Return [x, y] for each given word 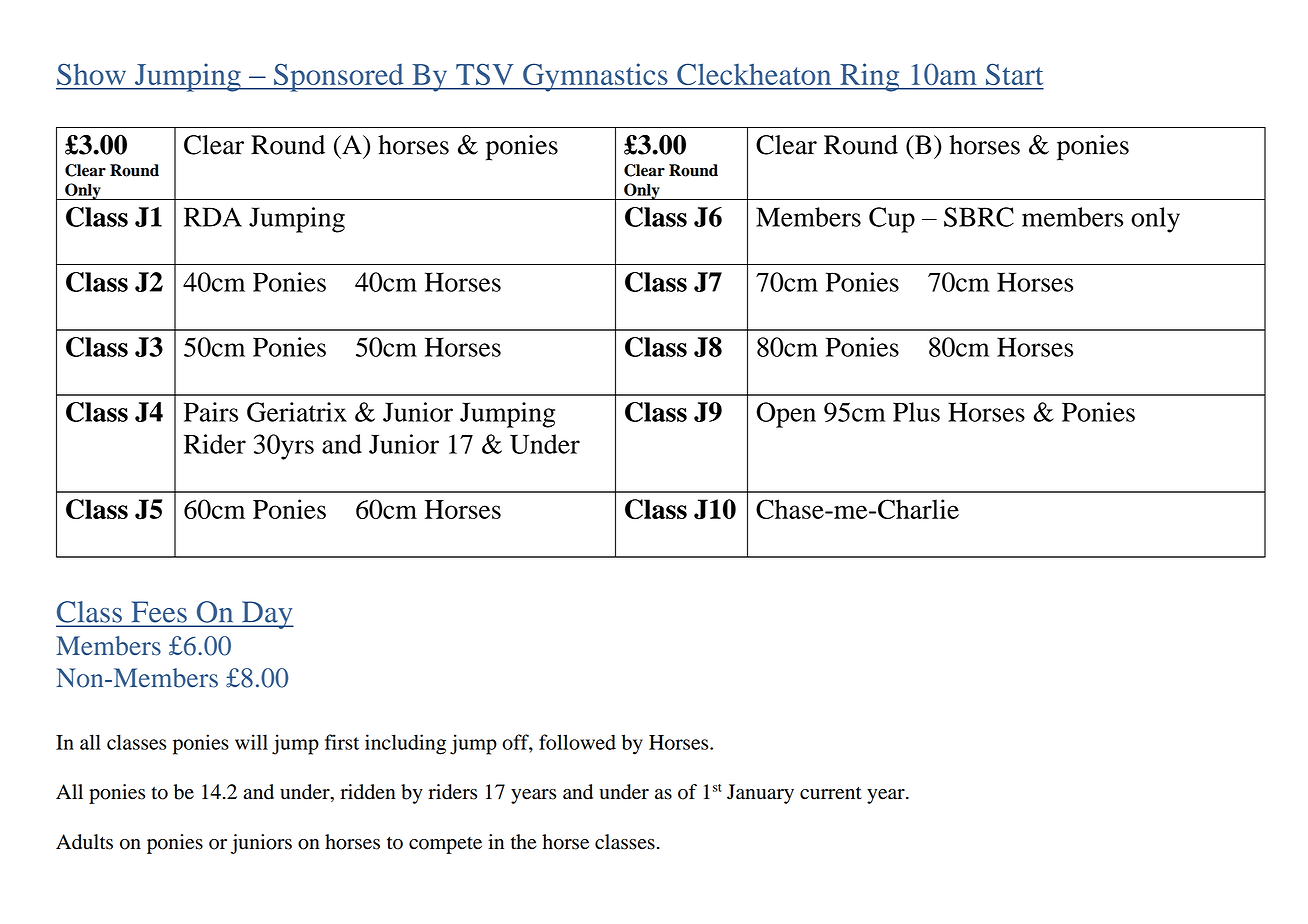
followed [577, 742]
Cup [892, 220]
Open [786, 415]
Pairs [211, 412]
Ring [870, 77]
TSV [484, 74]
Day [266, 615]
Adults [84, 842]
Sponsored [339, 77]
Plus [916, 412]
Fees [159, 612]
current [831, 793]
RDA [213, 217]
